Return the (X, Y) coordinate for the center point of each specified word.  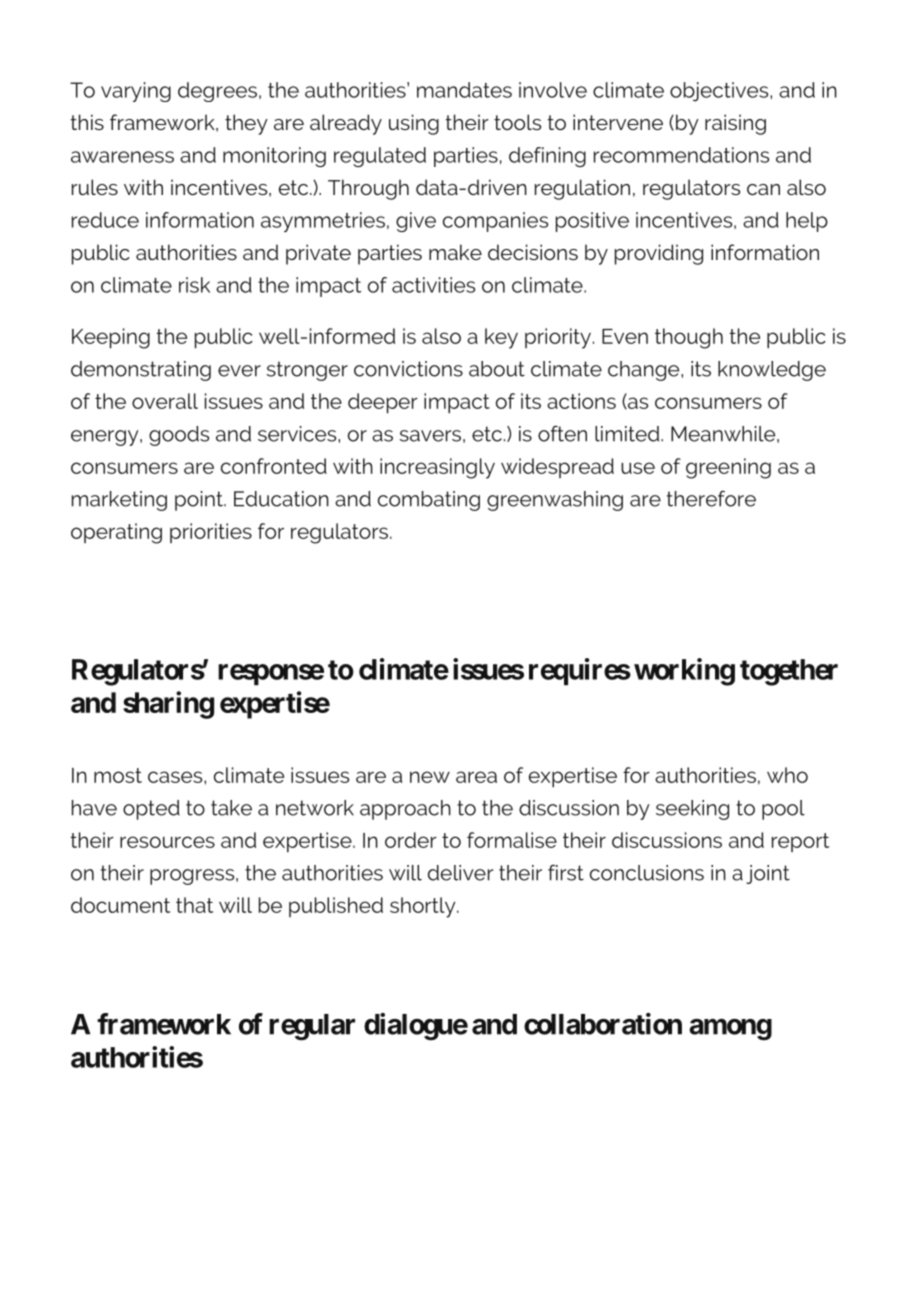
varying (136, 92)
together (789, 672)
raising (735, 124)
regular (312, 1027)
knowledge (772, 371)
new (430, 777)
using (414, 124)
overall (165, 401)
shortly (424, 907)
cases (176, 777)
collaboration (603, 1024)
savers (430, 436)
